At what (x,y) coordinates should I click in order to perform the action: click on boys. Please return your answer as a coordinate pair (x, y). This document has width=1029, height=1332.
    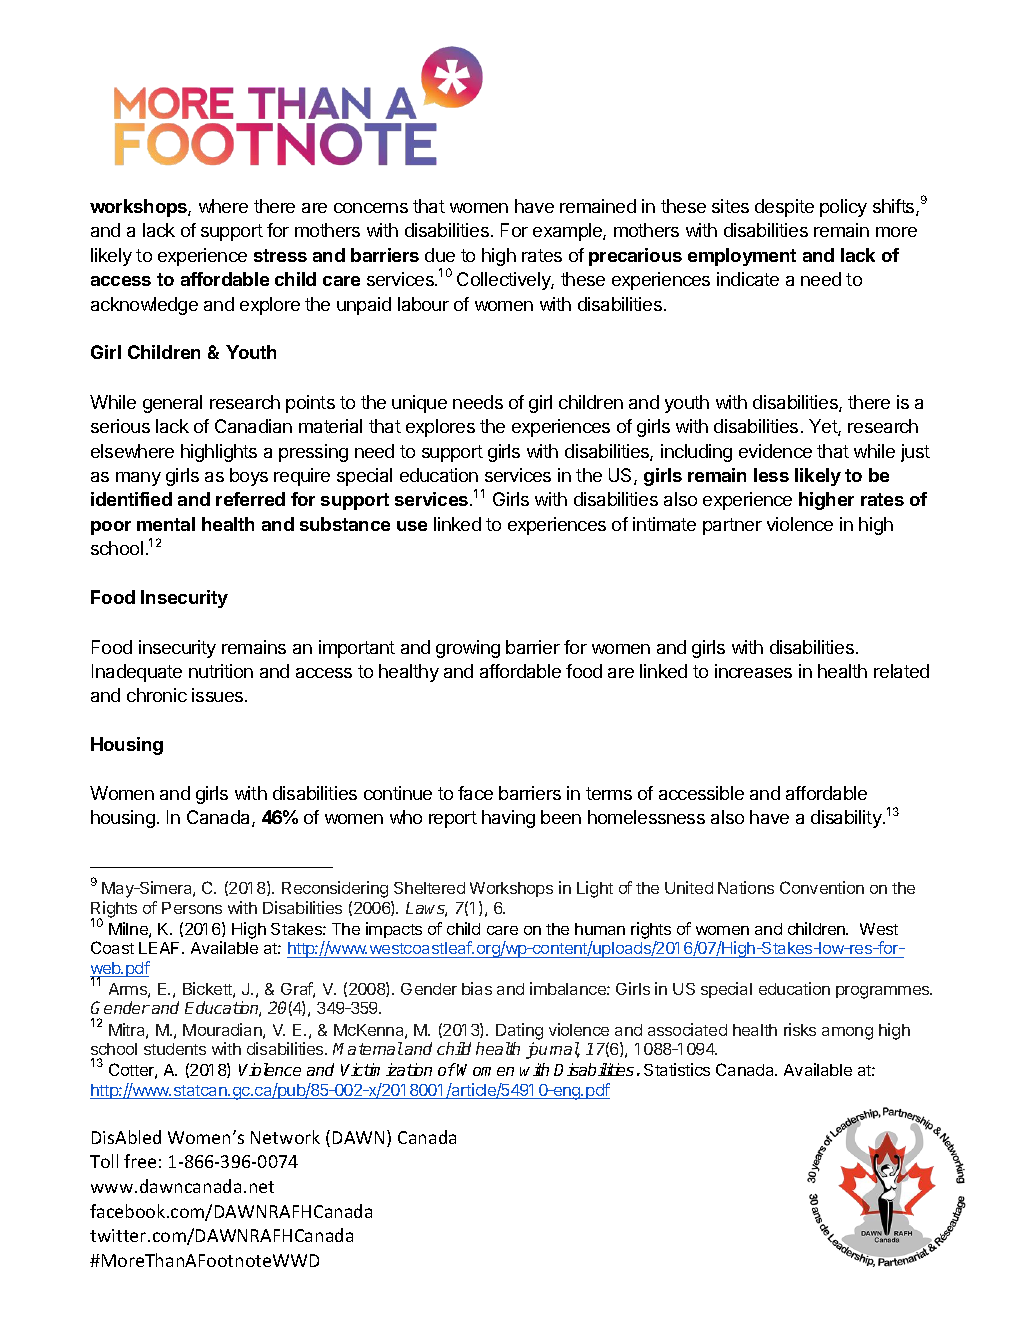
    Looking at the image, I should click on (249, 477).
